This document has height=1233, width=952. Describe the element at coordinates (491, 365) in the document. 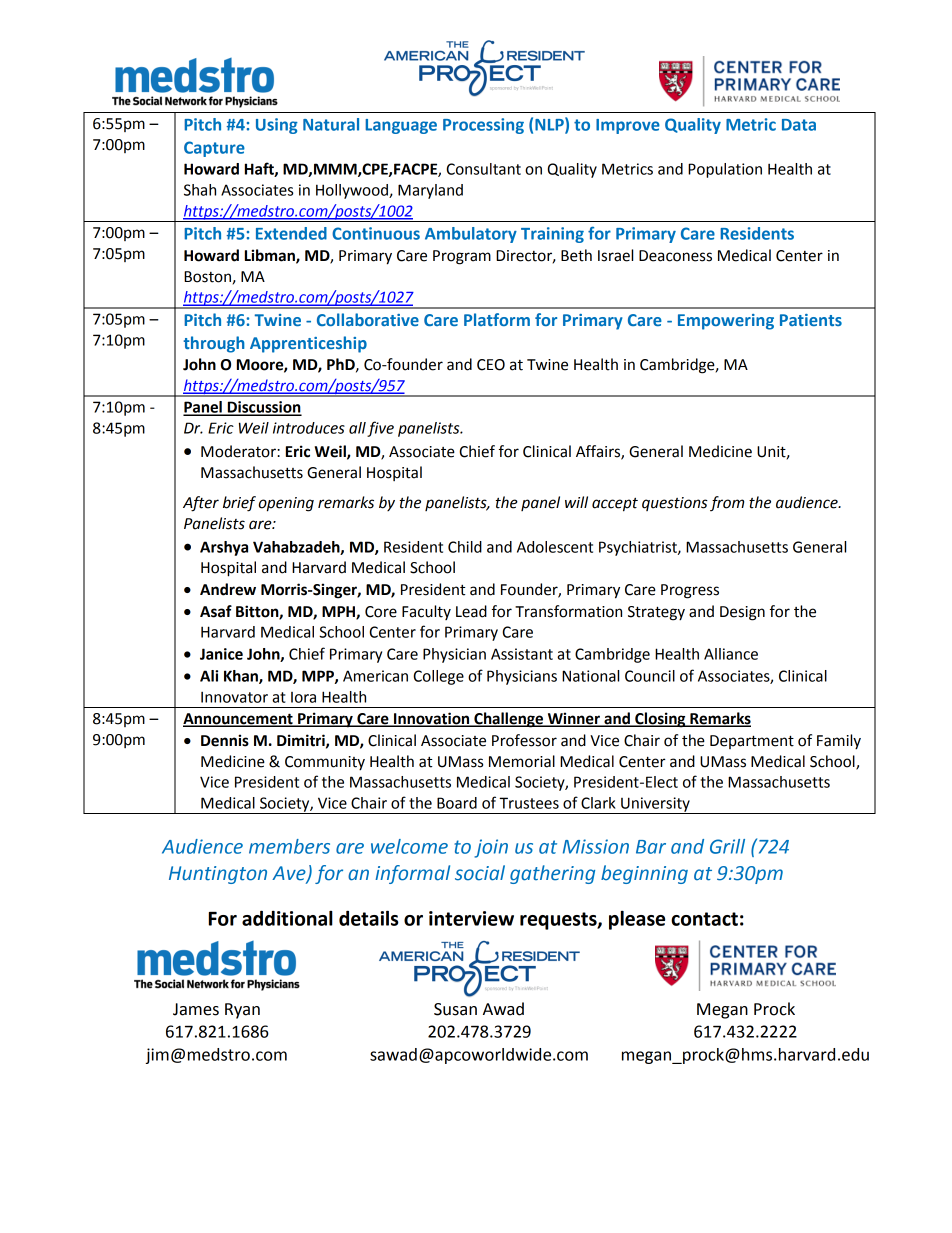

I see `CEO` at that location.
